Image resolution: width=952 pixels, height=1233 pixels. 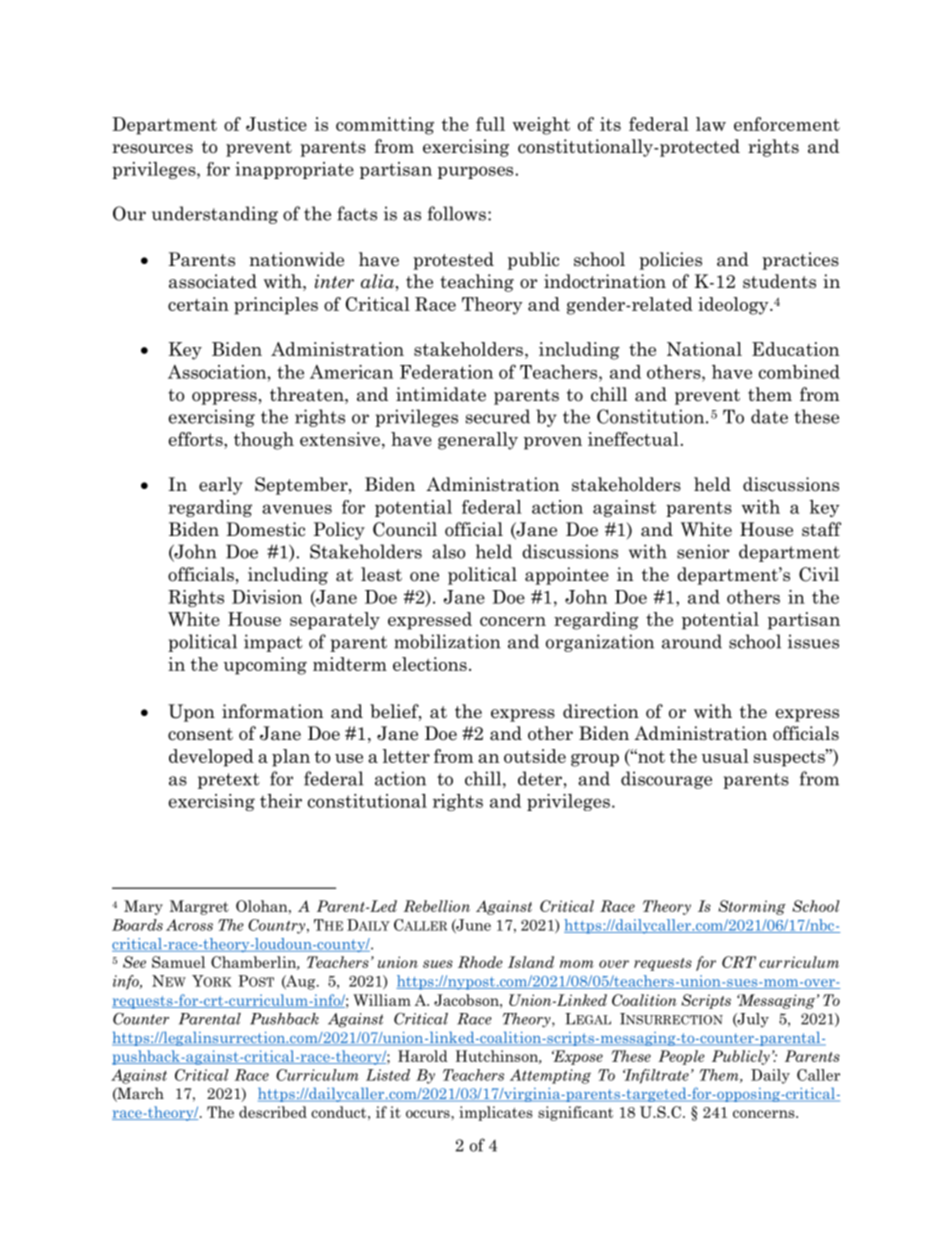 I want to click on law, so click(x=711, y=124).
